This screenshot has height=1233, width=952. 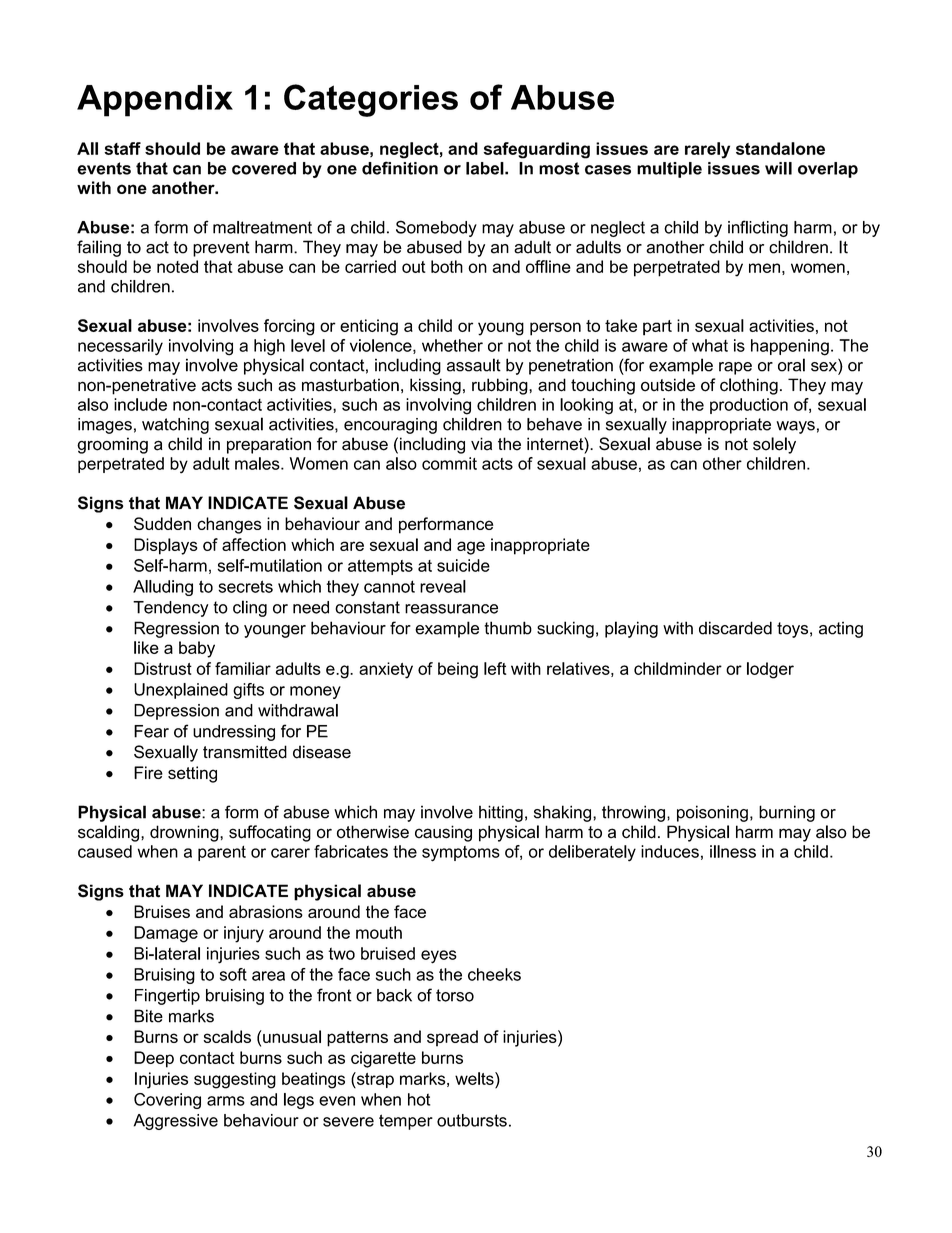 What do you see at coordinates (780, 148) in the screenshot?
I see `standalone` at bounding box center [780, 148].
